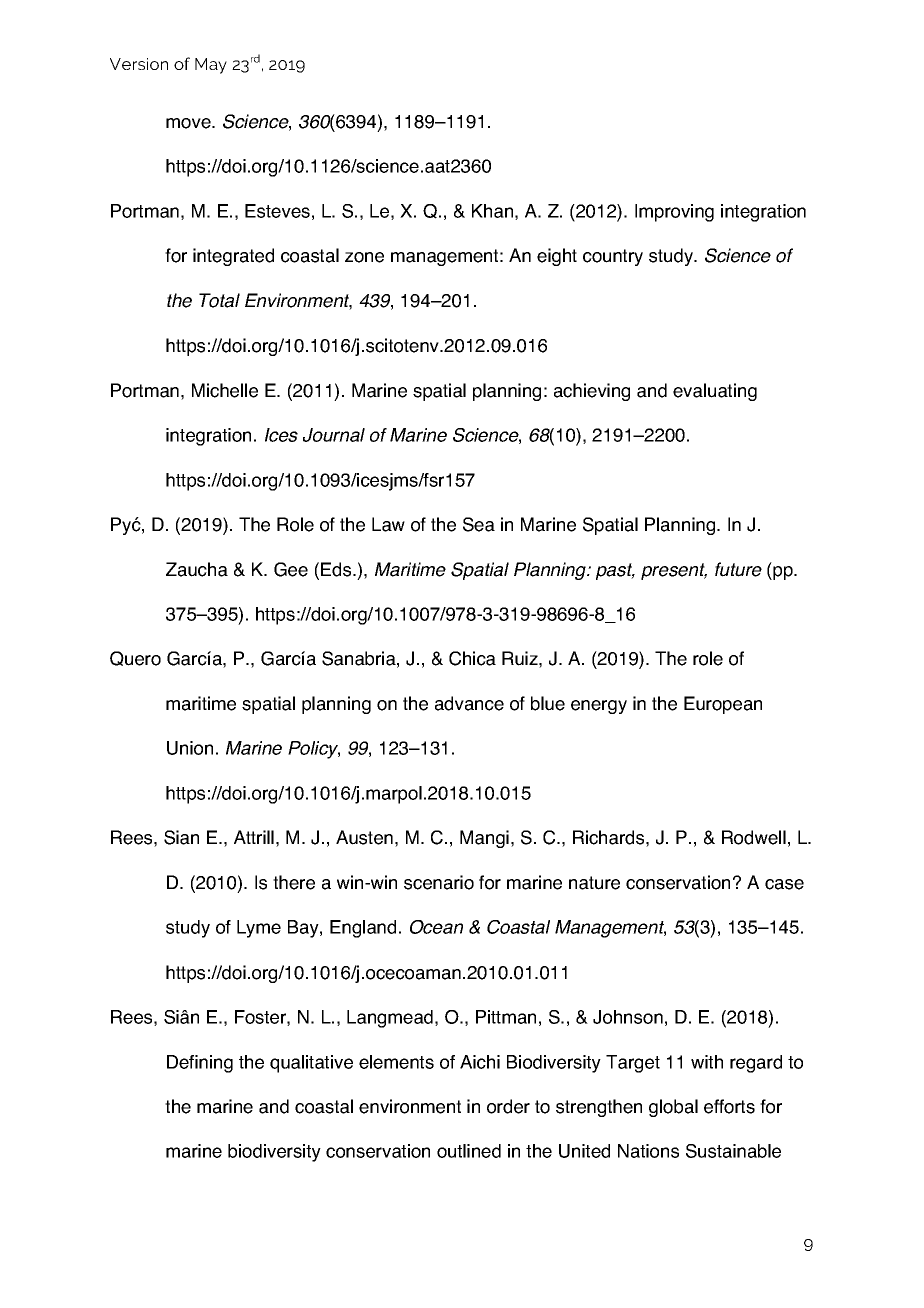 Image resolution: width=924 pixels, height=1308 pixels. I want to click on efforts, so click(729, 1106).
